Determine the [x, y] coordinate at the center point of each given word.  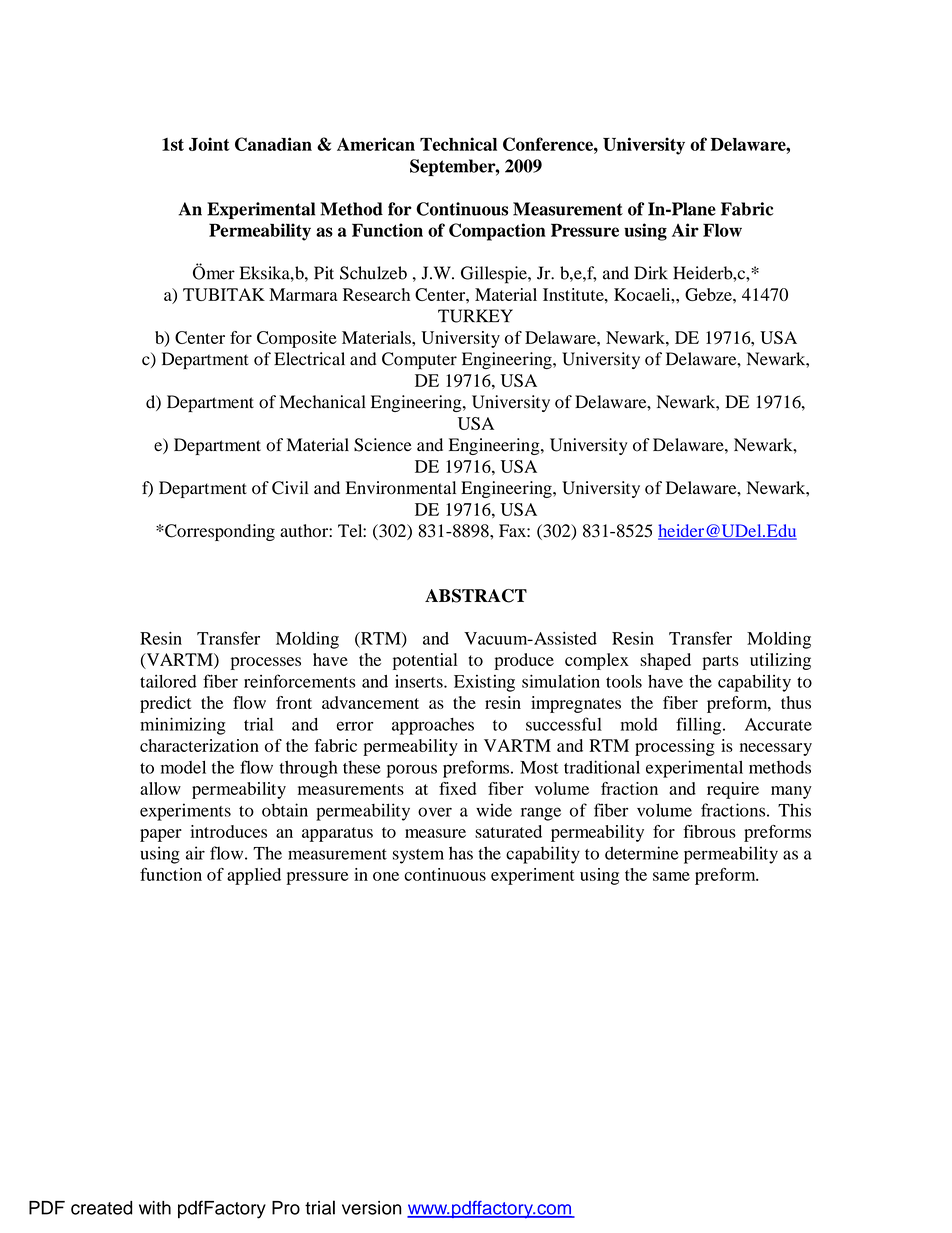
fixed [457, 788]
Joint [209, 144]
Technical [458, 144]
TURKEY [475, 316]
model [183, 767]
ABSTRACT [476, 596]
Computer [419, 361]
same [671, 876]
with [155, 1208]
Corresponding [219, 532]
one [386, 876]
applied [254, 876]
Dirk [651, 273]
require [733, 790]
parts [720, 662]
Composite [297, 339]
